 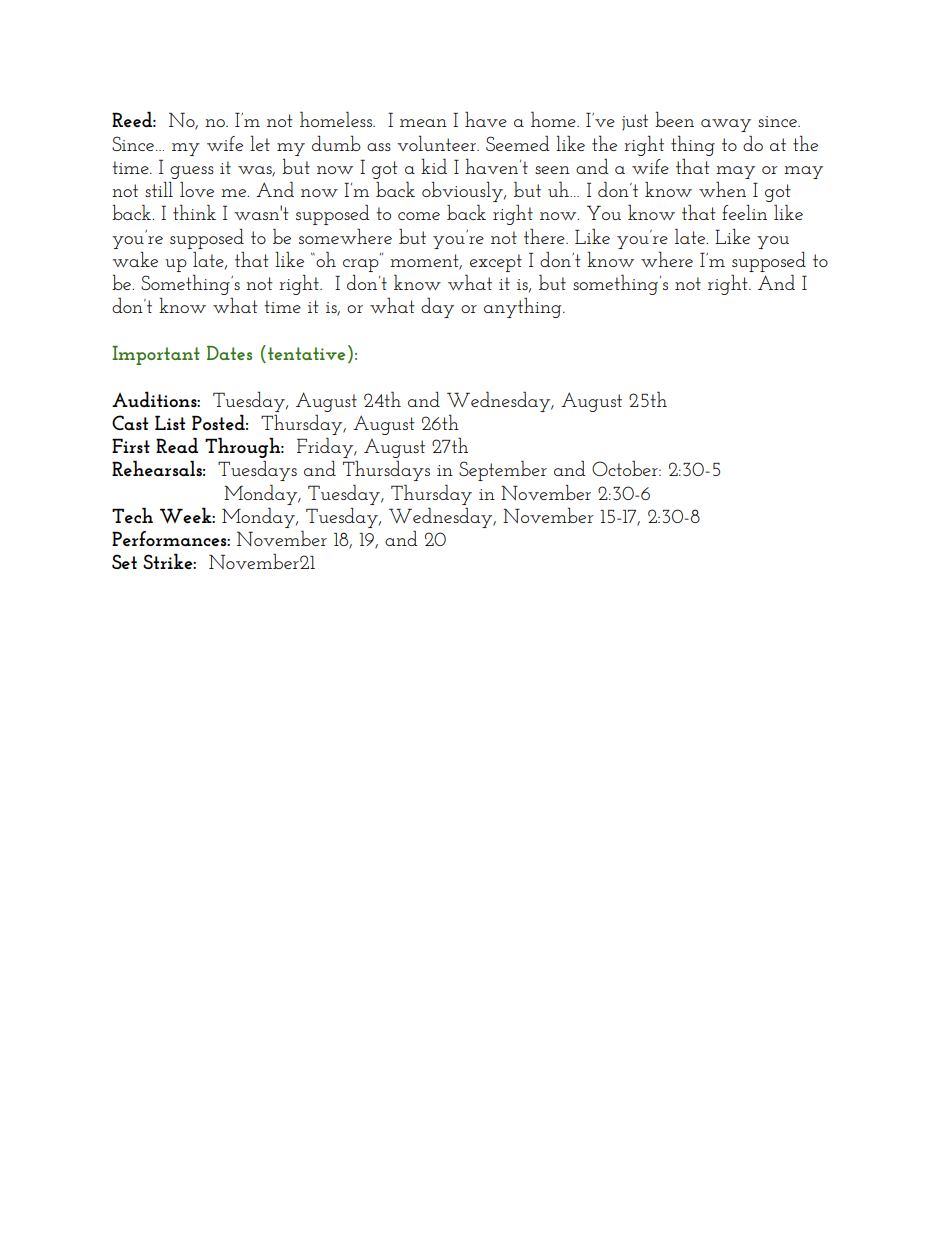 I want to click on think, so click(x=194, y=212).
